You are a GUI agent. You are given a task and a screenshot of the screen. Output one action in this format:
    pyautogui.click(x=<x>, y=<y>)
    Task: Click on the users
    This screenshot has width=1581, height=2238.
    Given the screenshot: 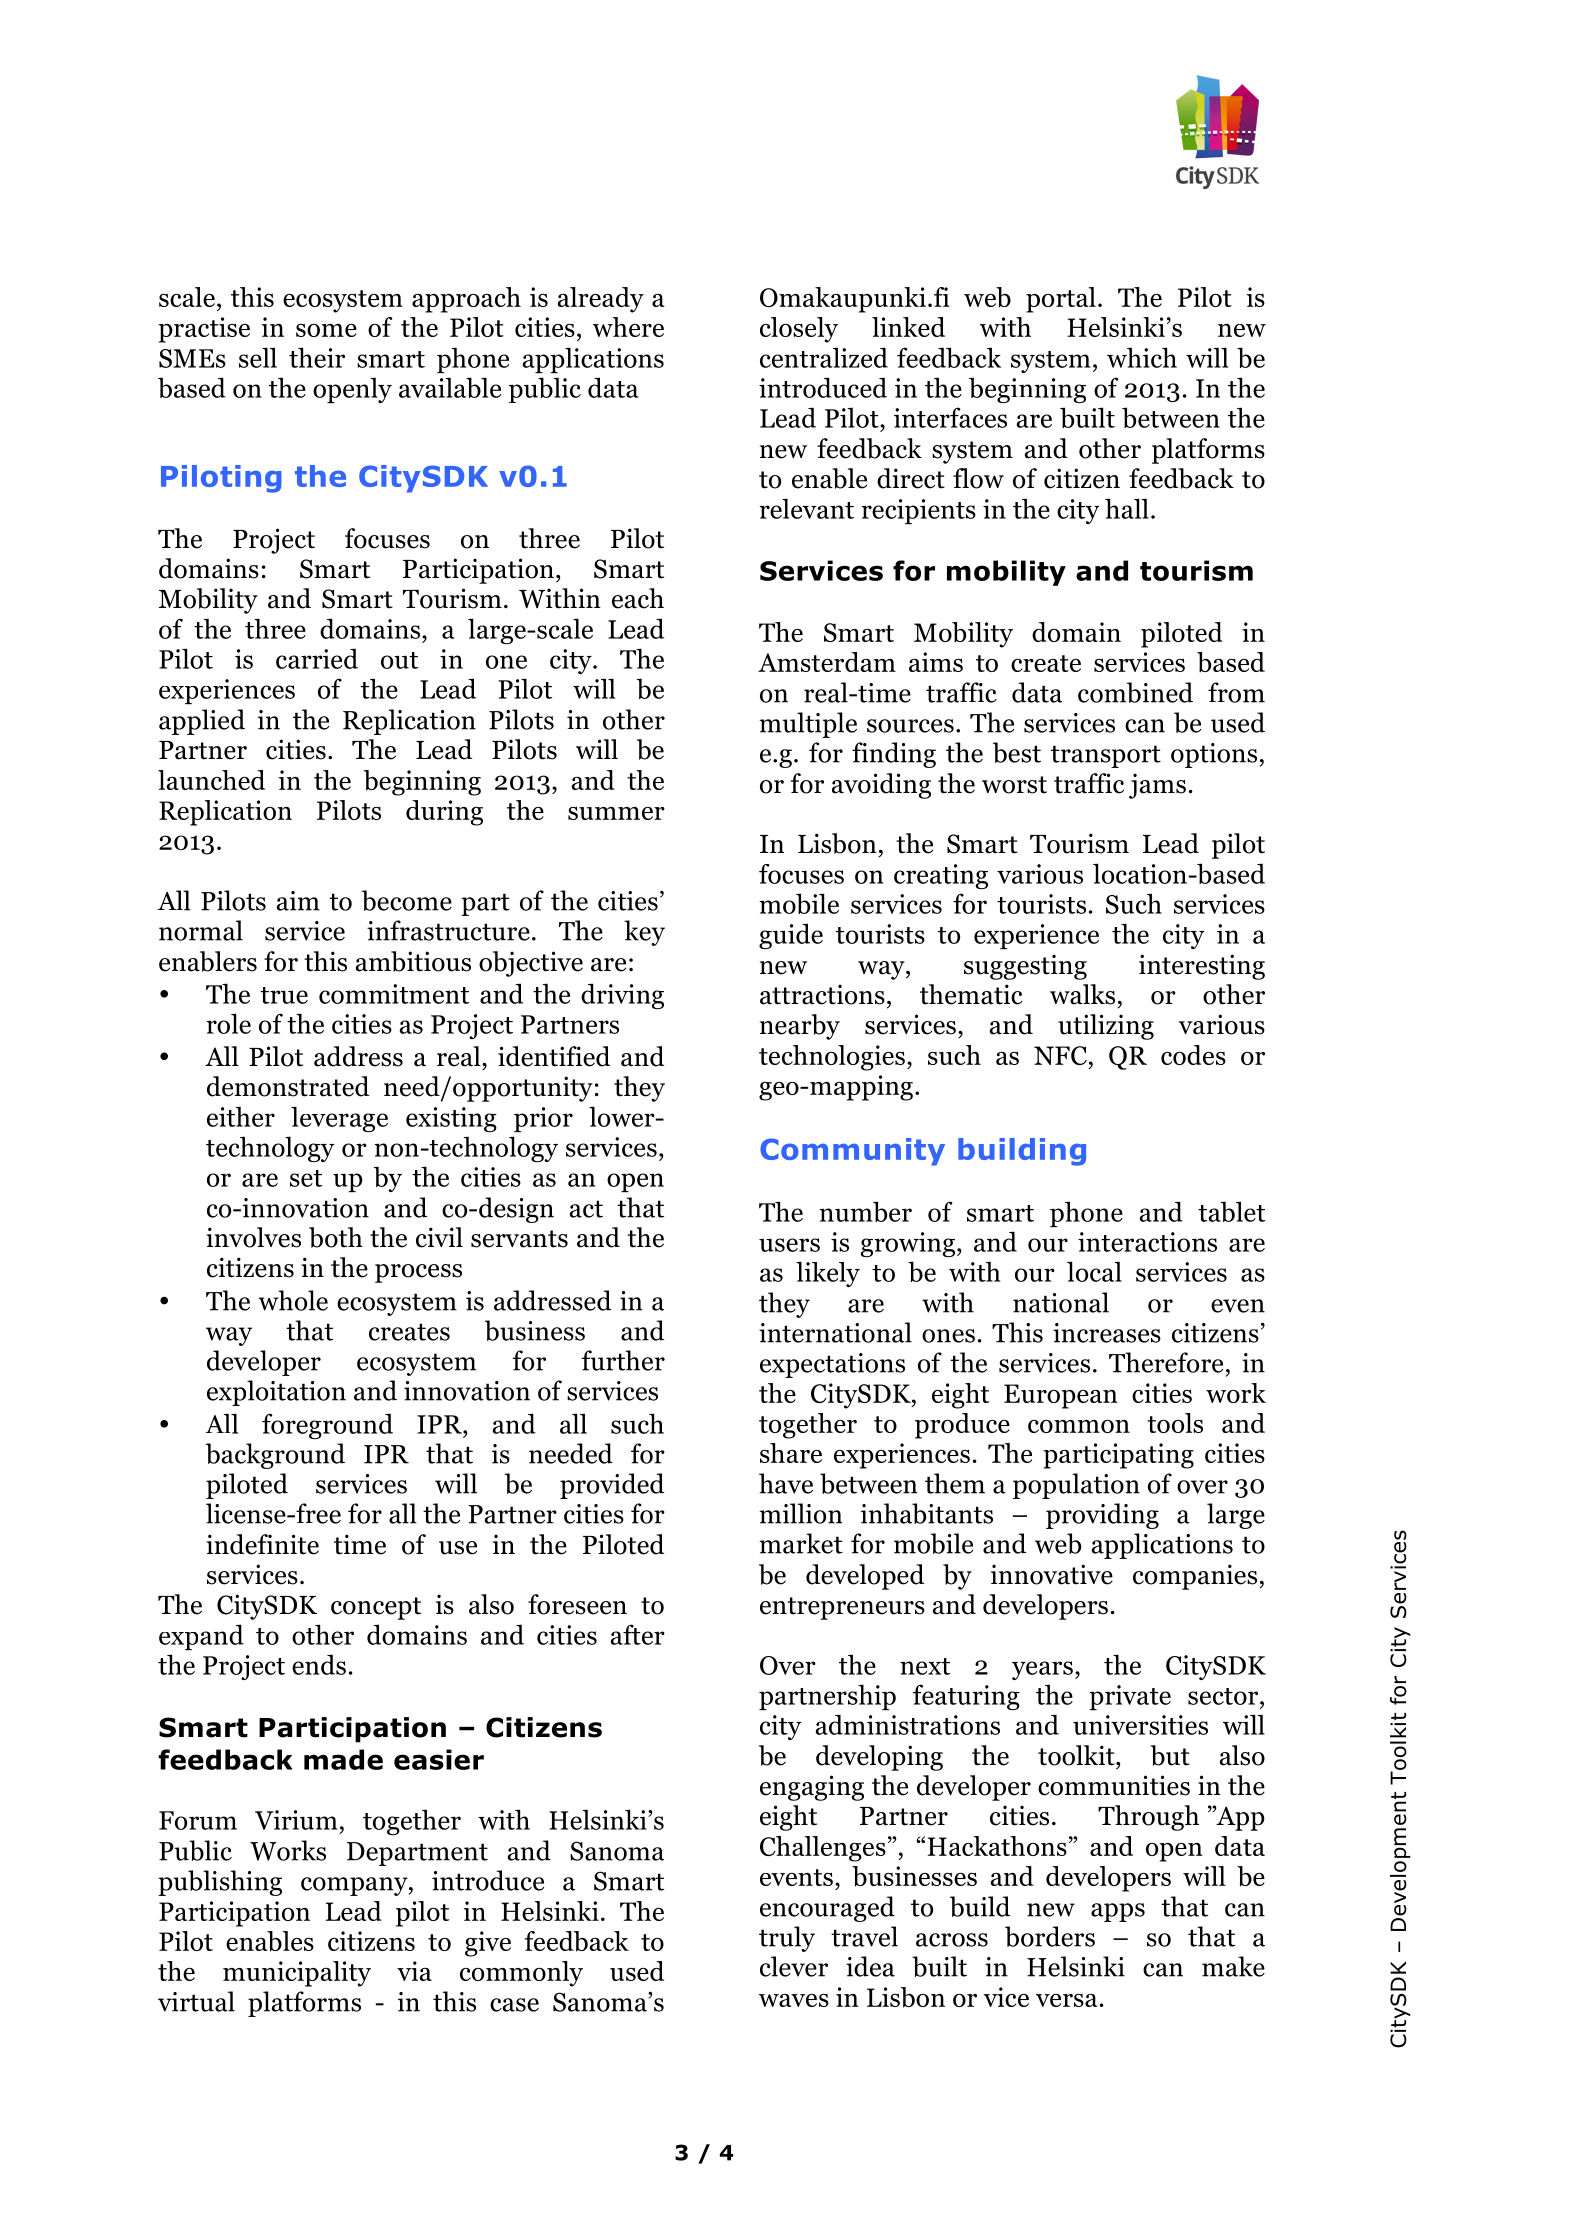 What is the action you would take?
    pyautogui.click(x=789, y=1245)
